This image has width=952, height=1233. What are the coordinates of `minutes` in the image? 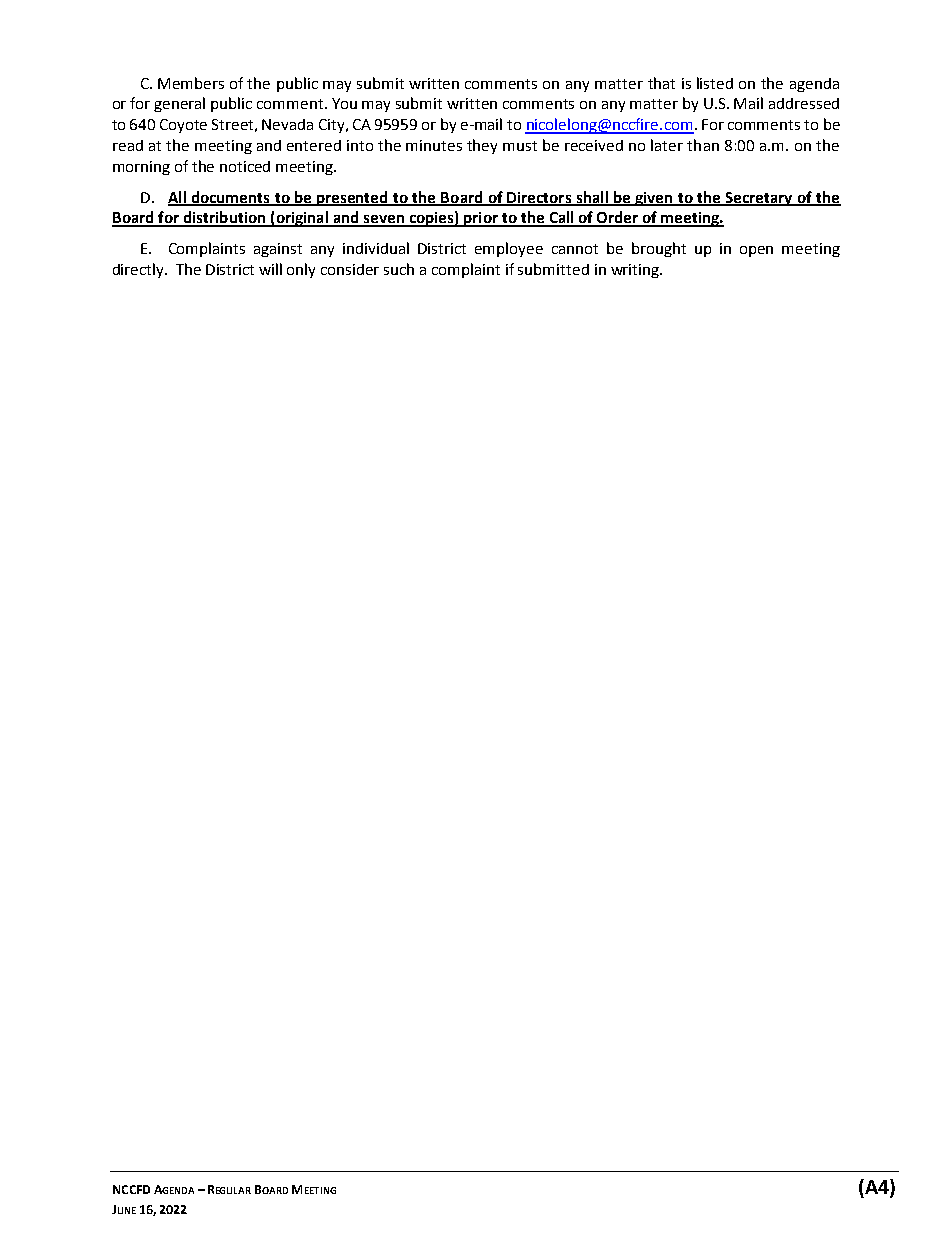 It's located at (434, 145).
